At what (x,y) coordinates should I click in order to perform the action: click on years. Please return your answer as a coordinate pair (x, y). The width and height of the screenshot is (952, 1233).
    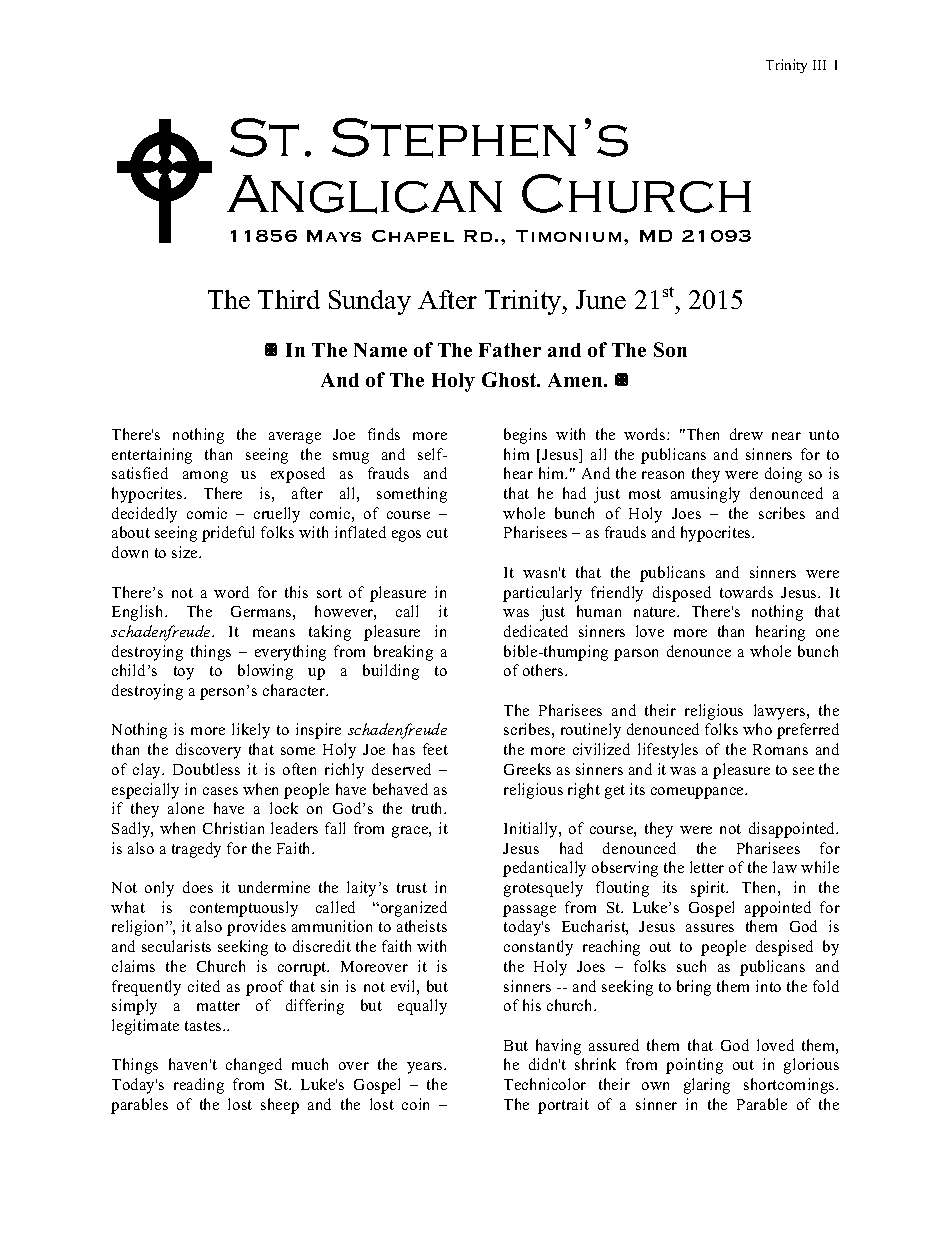
    Looking at the image, I should click on (426, 1068).
